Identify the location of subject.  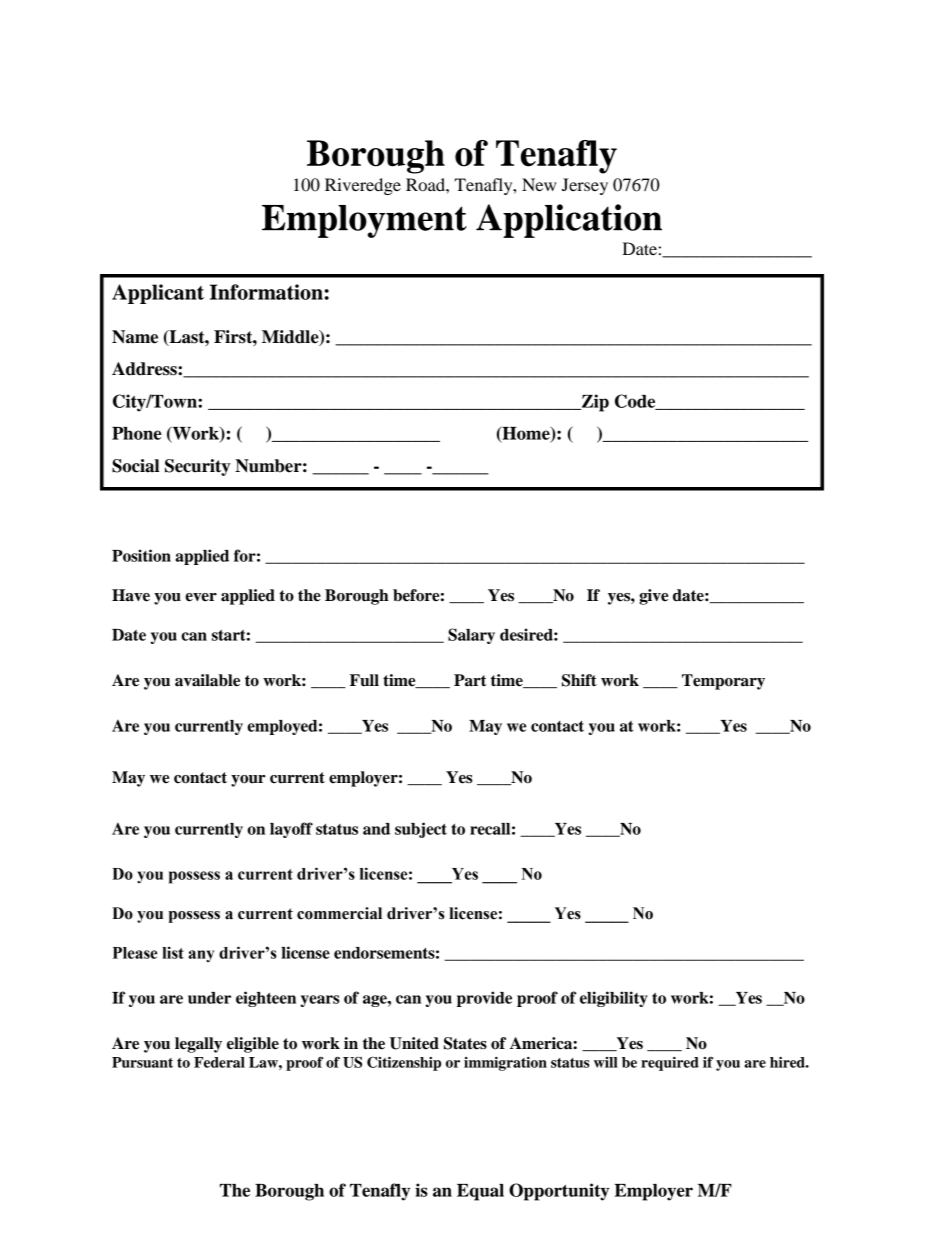
(421, 830).
